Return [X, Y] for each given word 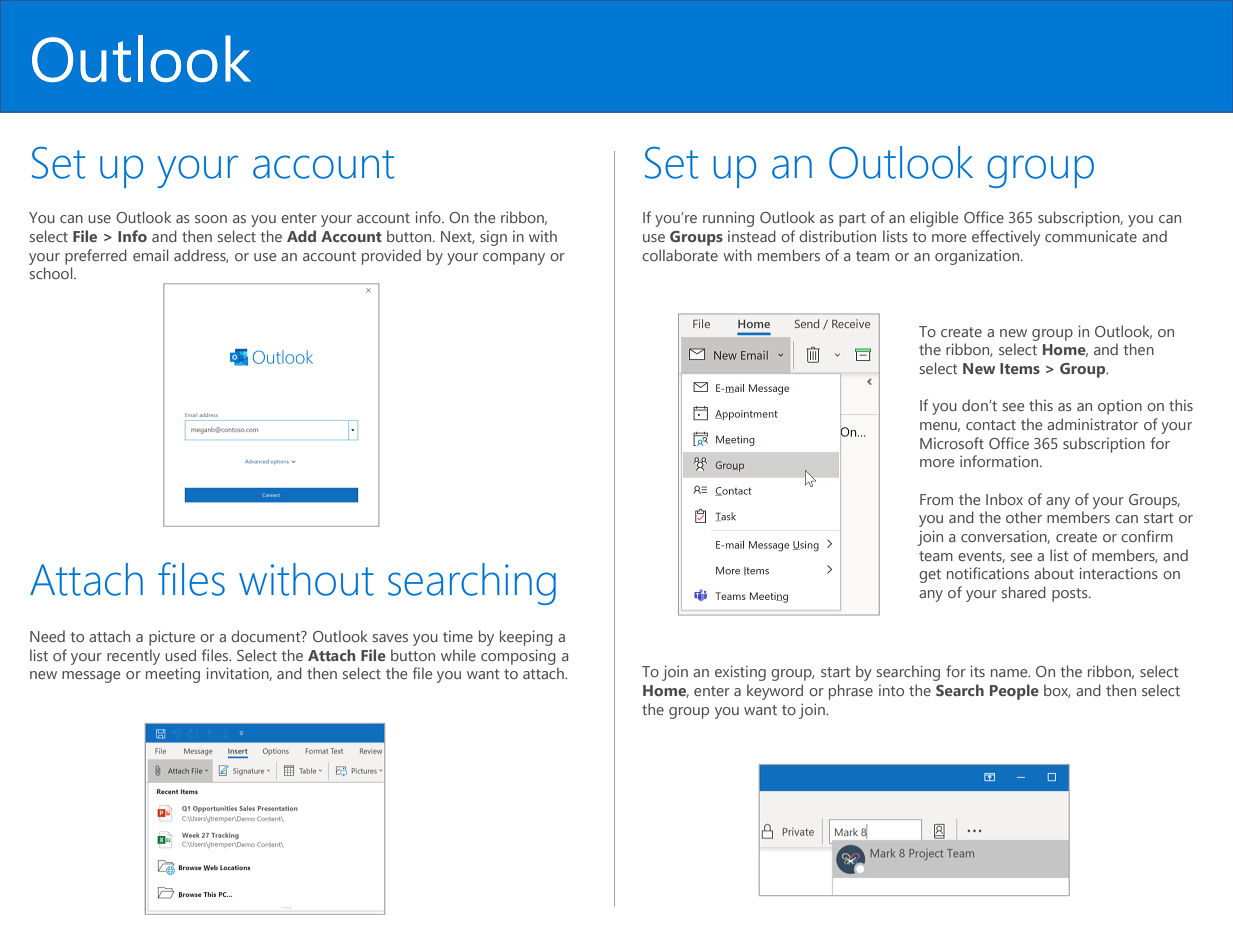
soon [211, 219]
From [936, 499]
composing [518, 657]
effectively [1006, 238]
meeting [173, 675]
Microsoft [952, 443]
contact [991, 425]
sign [493, 238]
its [978, 671]
